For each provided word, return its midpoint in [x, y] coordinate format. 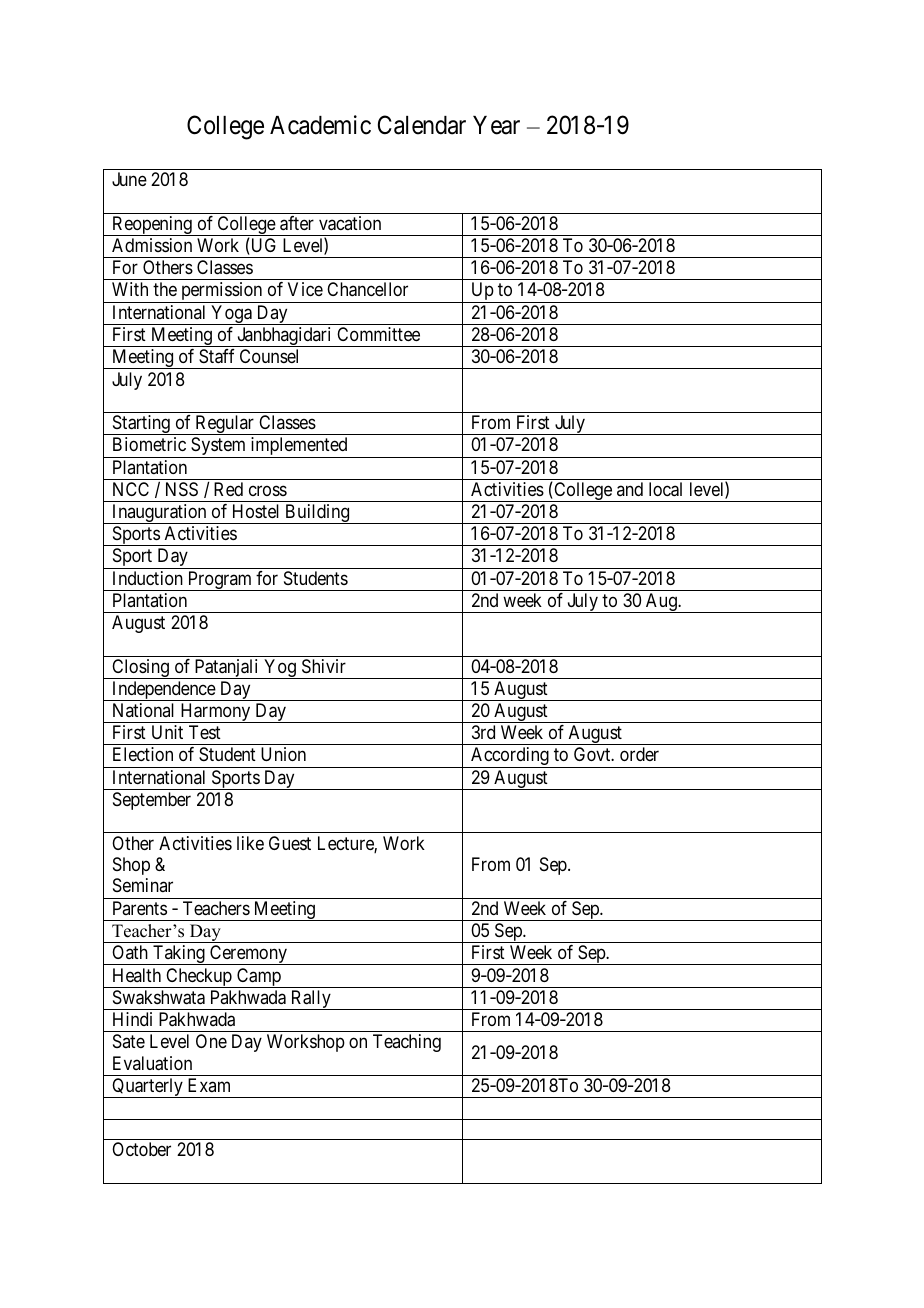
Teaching [407, 1043]
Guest [290, 843]
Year [496, 125]
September [152, 801]
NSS [182, 489]
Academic [320, 125]
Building [317, 514]
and [630, 489]
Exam [209, 1085]
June [129, 179]
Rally [310, 1000]
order [639, 754]
